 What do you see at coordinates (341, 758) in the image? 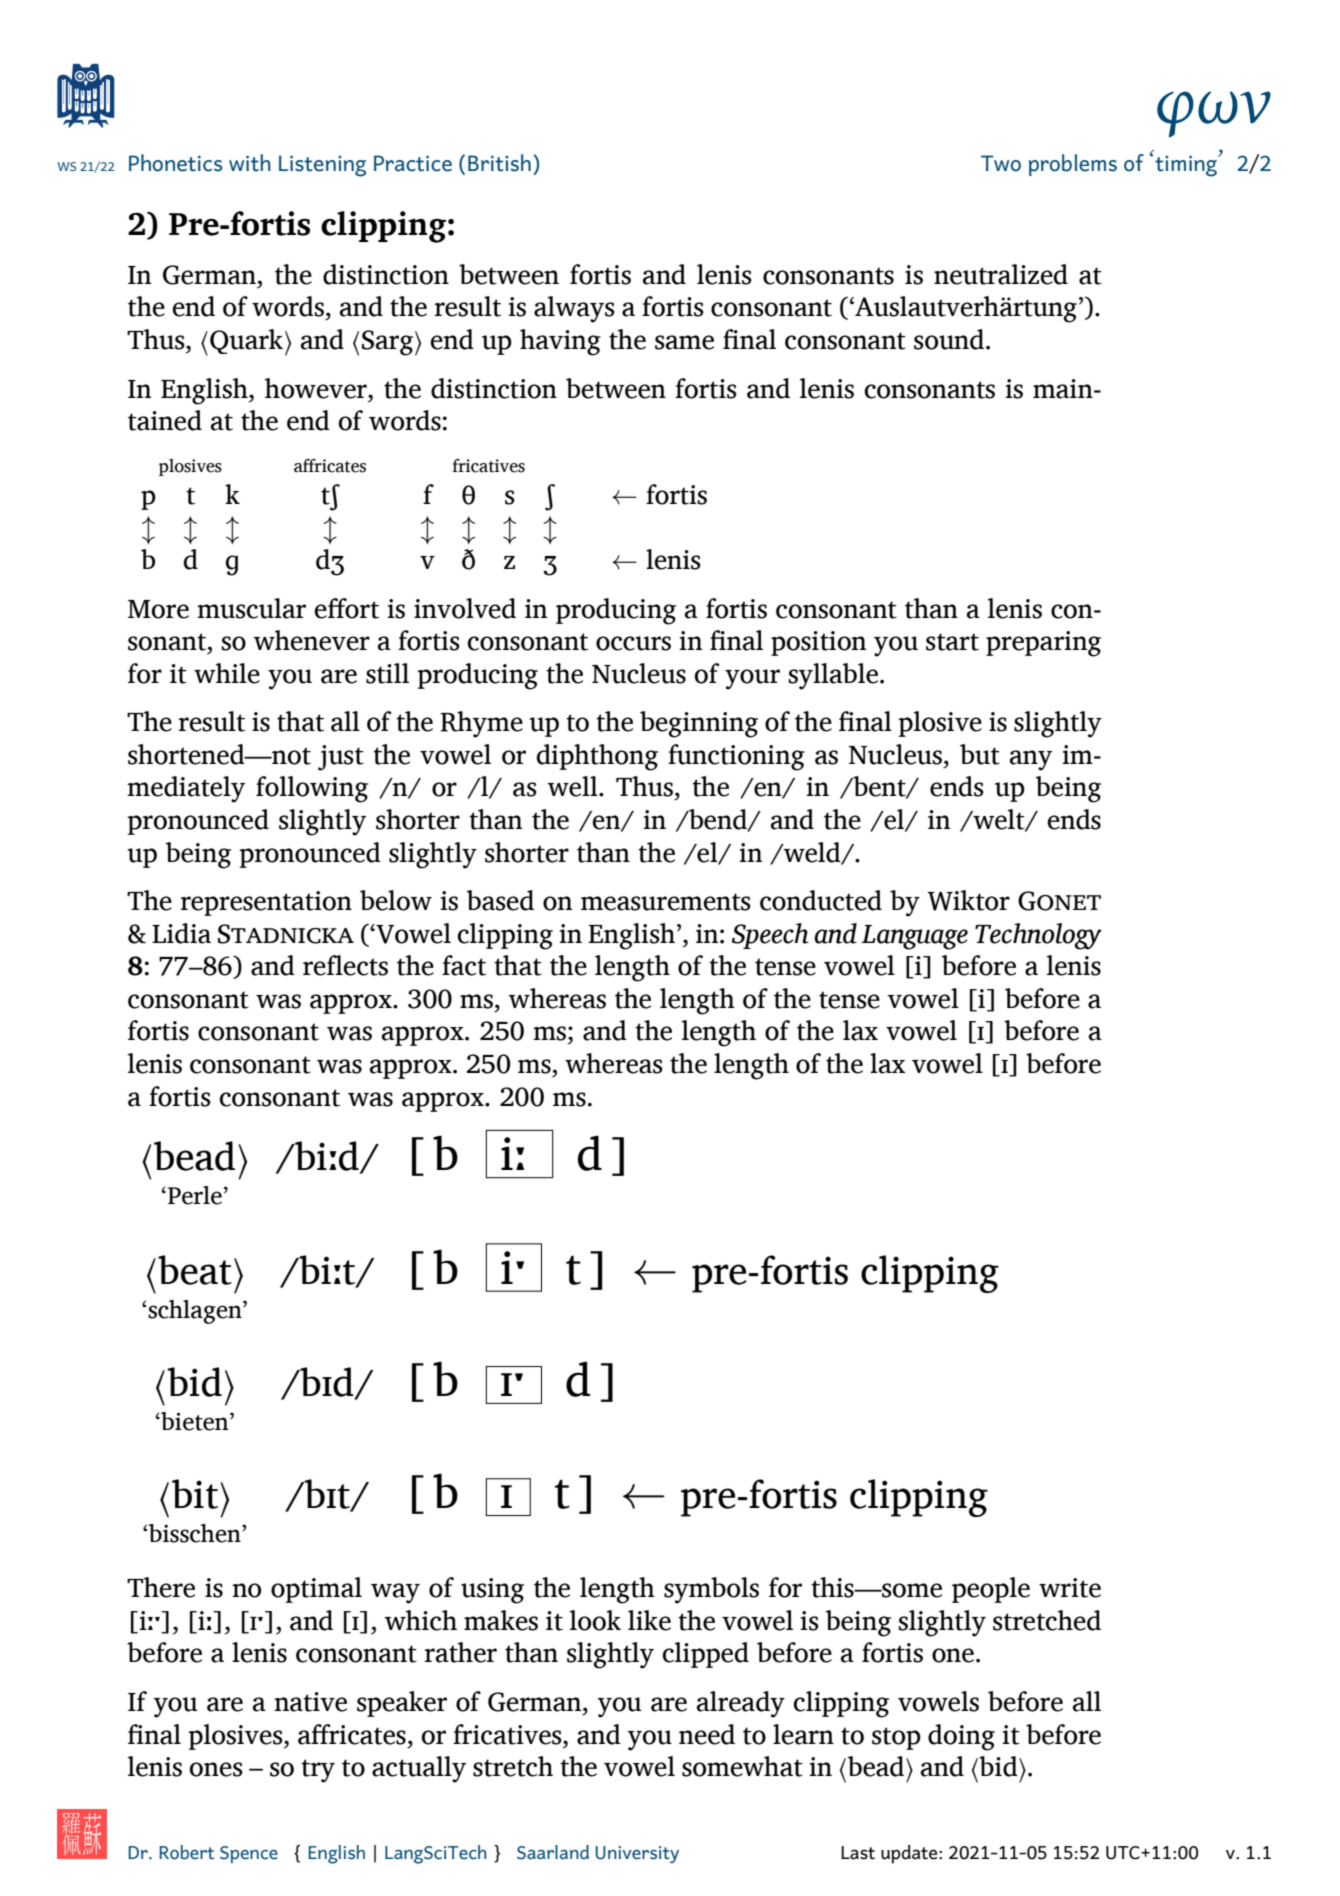
I see `just` at bounding box center [341, 758].
